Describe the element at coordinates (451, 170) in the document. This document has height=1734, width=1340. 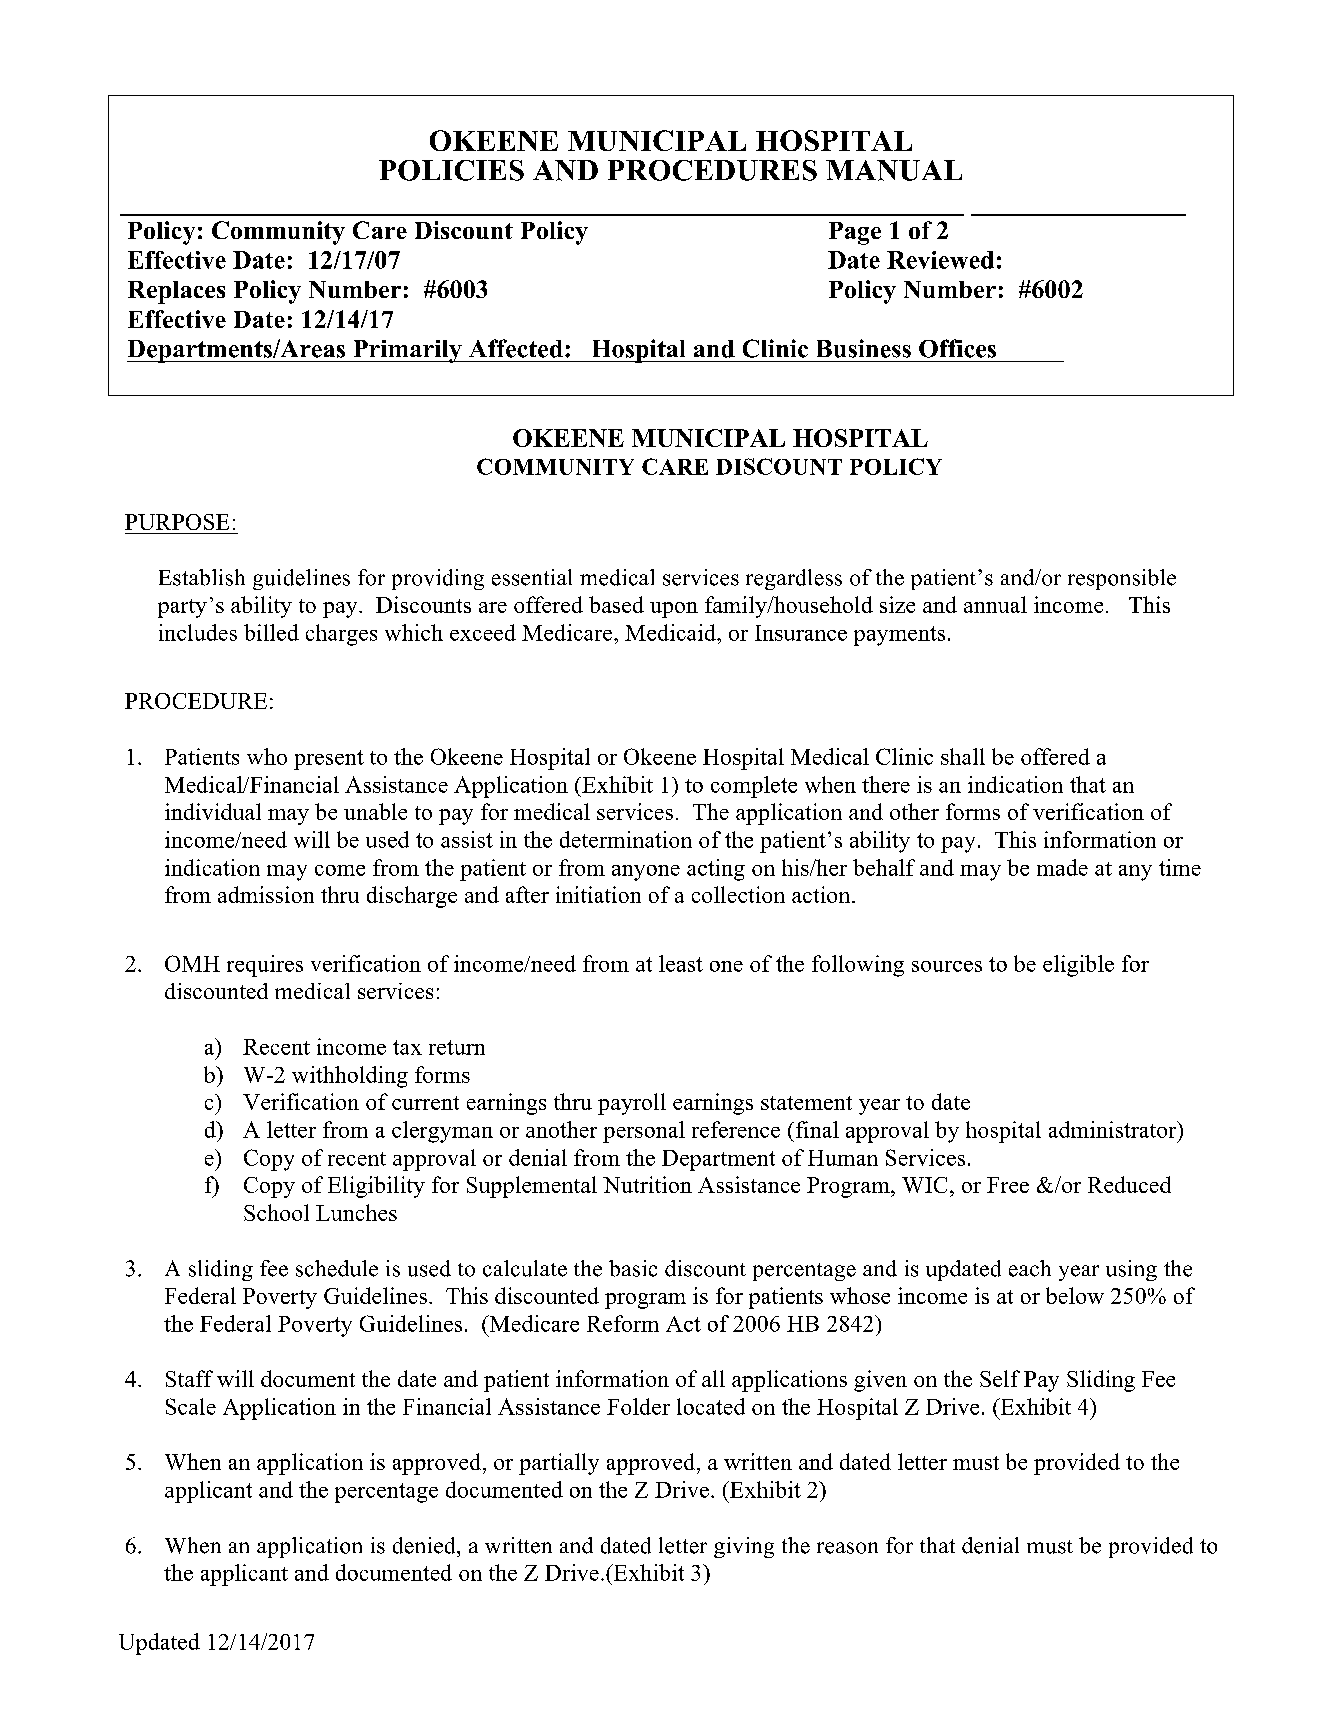
I see `POLICIES` at that location.
